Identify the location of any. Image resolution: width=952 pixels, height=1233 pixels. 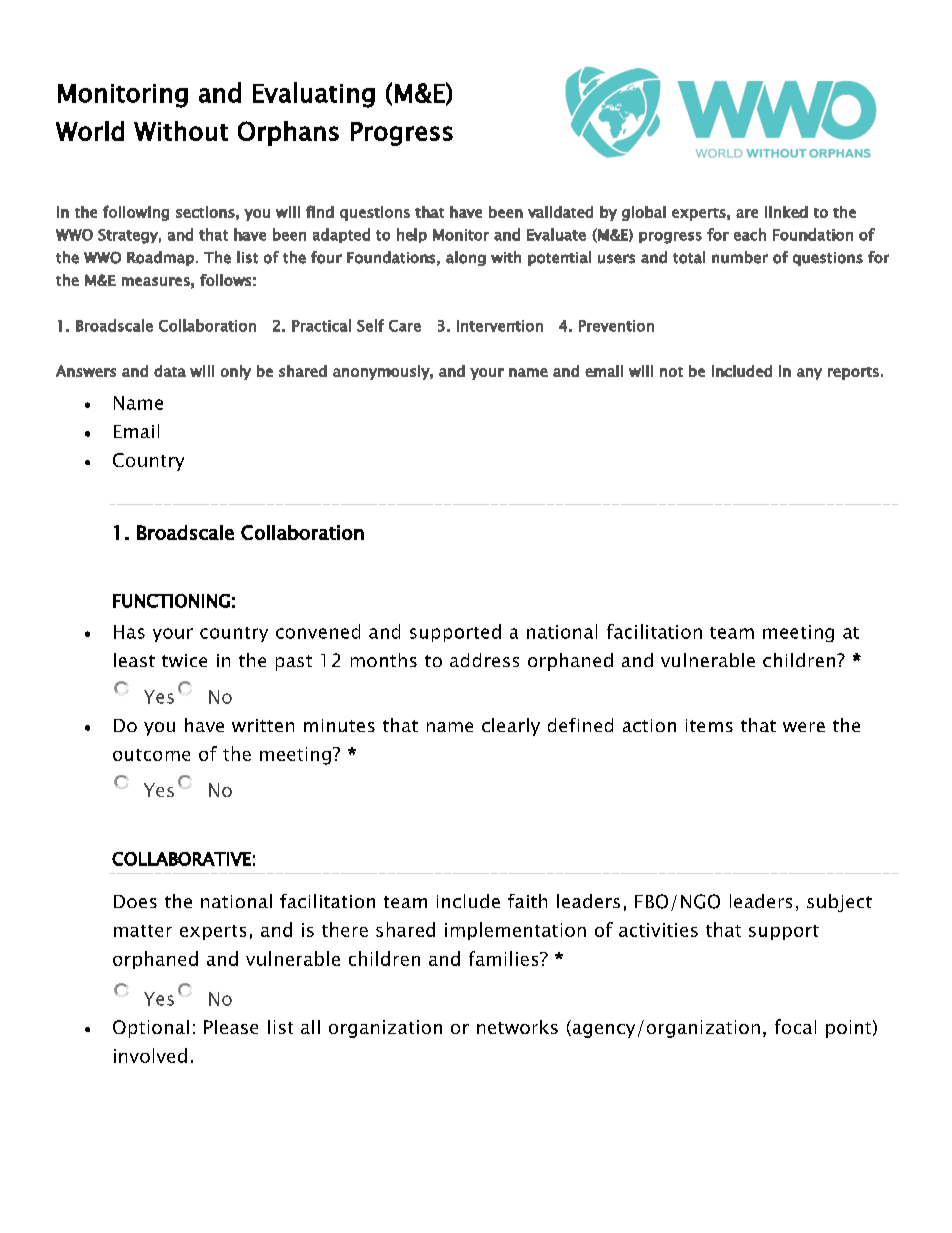
(809, 374).
